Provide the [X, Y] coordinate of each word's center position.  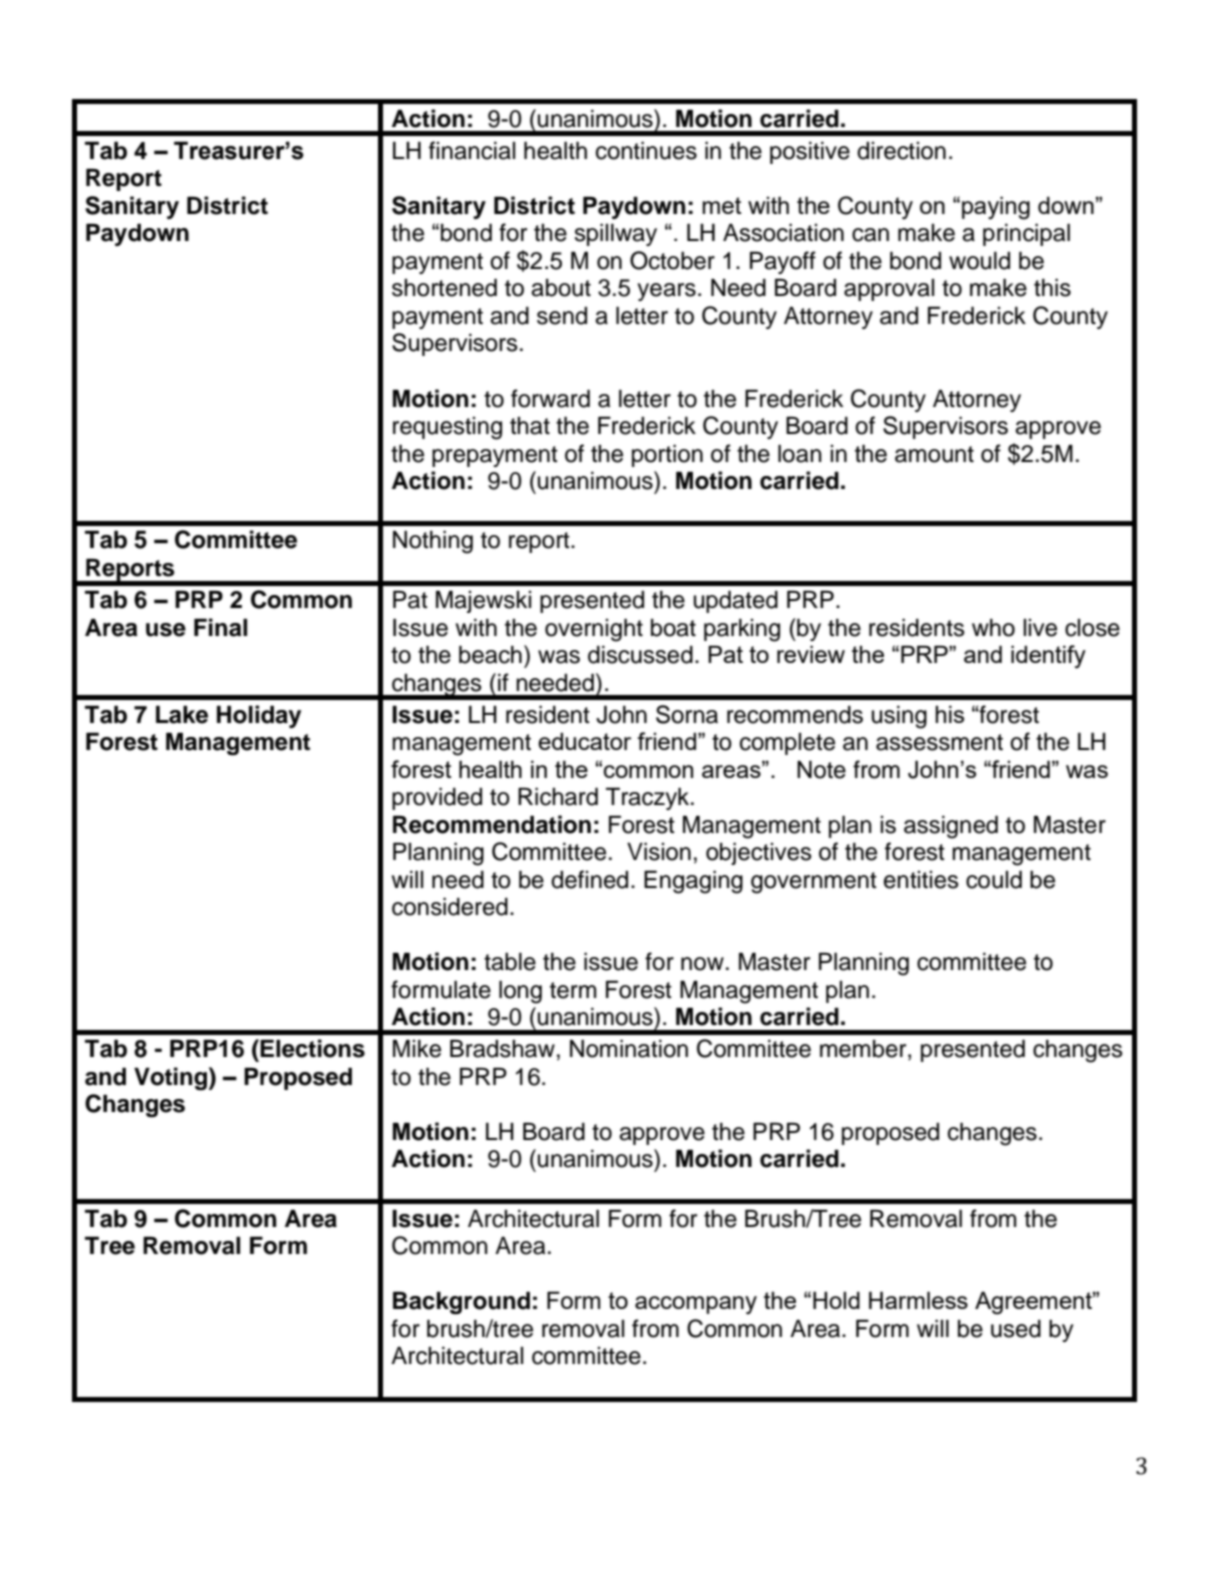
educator [584, 741]
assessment [939, 742]
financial [472, 150]
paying [996, 208]
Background [461, 1302]
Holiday [259, 716]
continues [646, 150]
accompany [696, 1305]
